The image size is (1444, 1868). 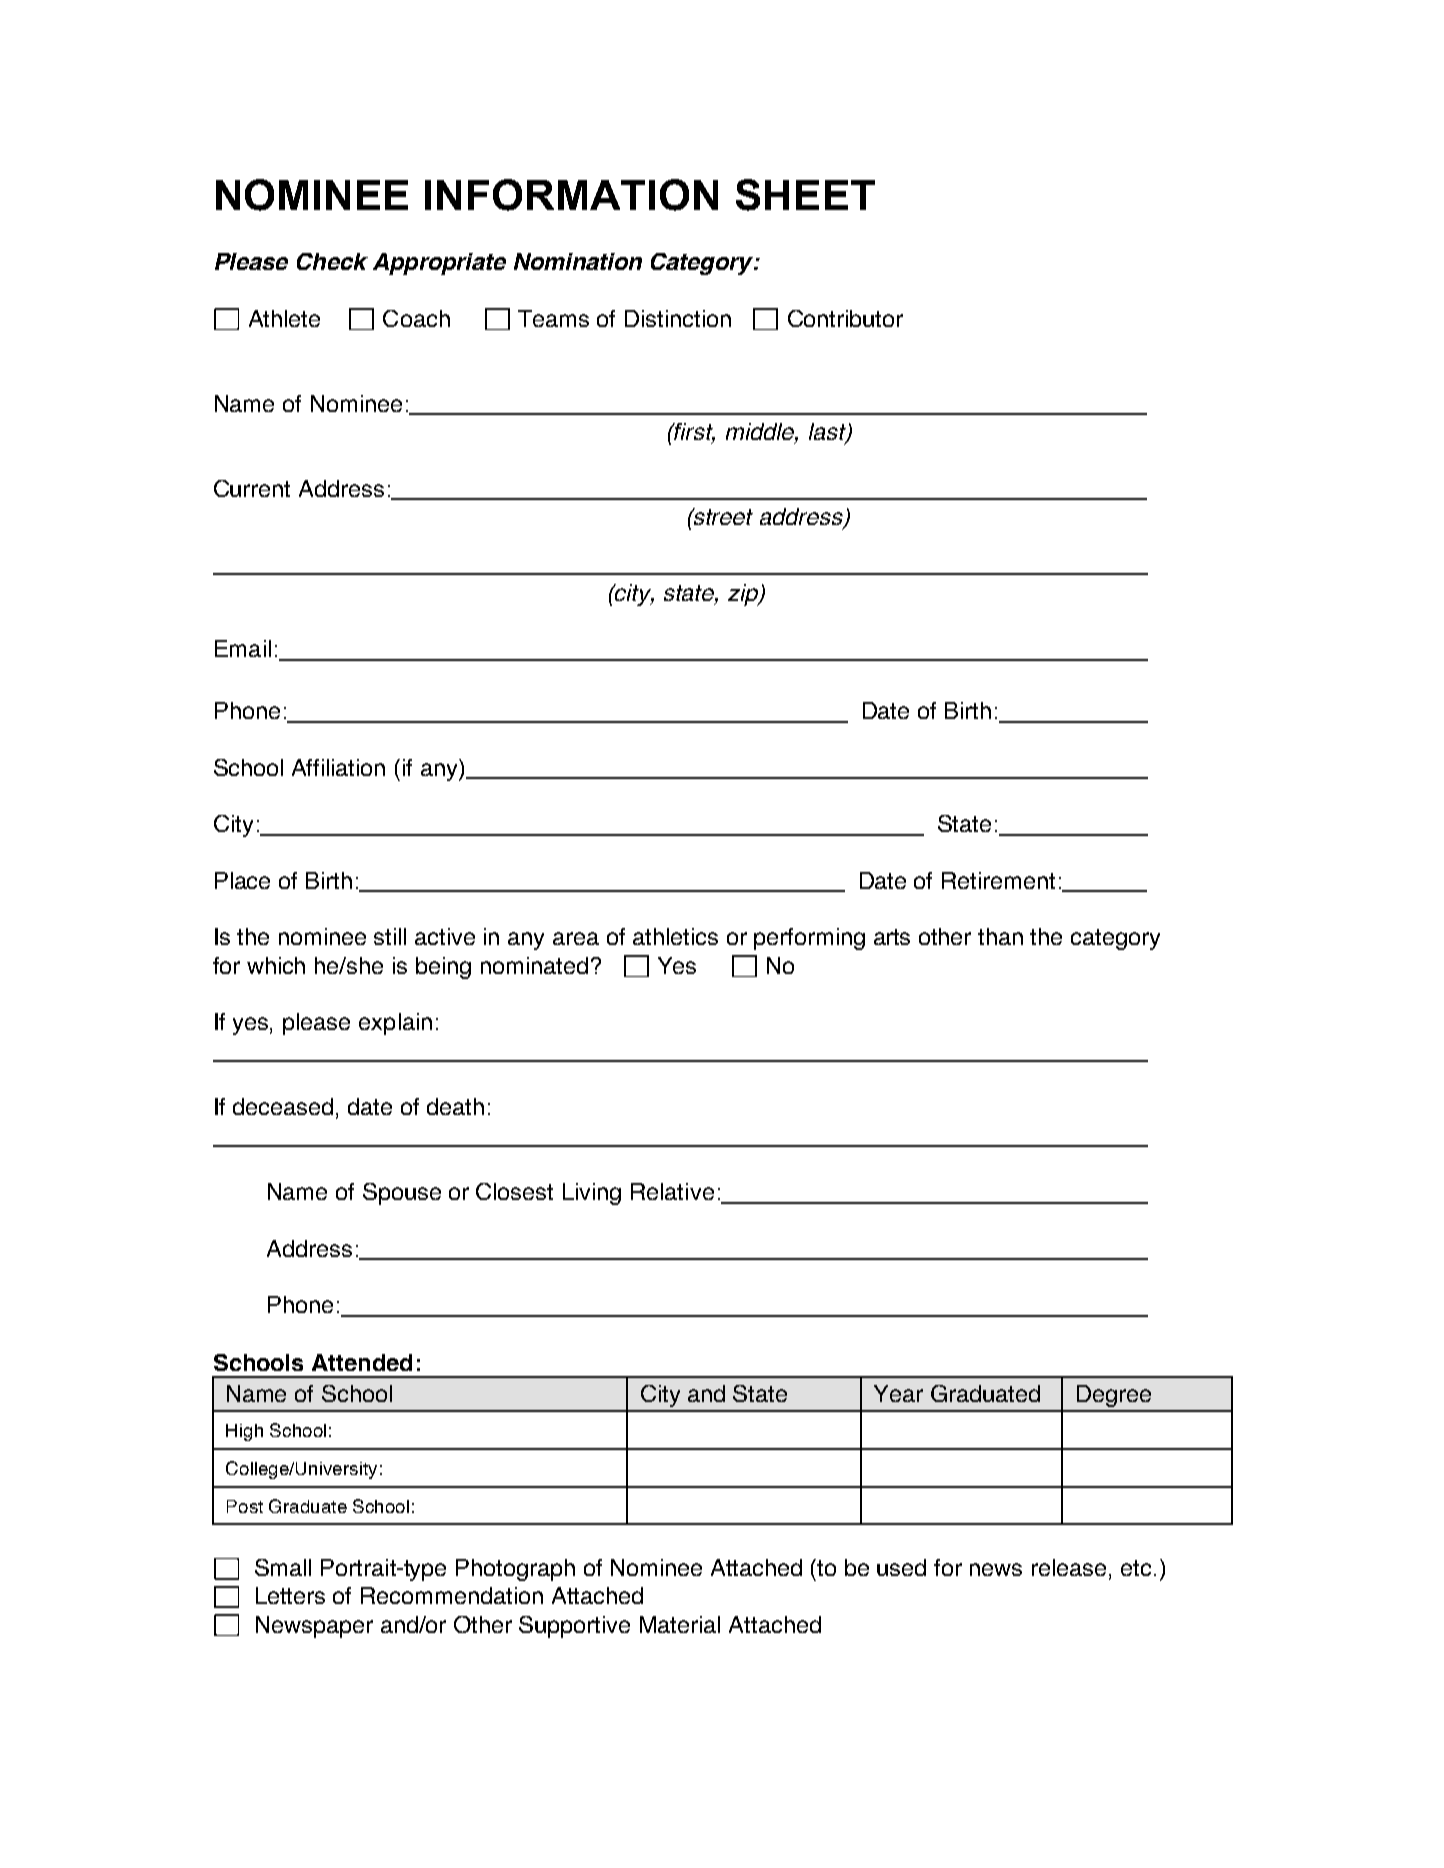 What do you see at coordinates (678, 318) in the screenshot?
I see `Distinction` at bounding box center [678, 318].
